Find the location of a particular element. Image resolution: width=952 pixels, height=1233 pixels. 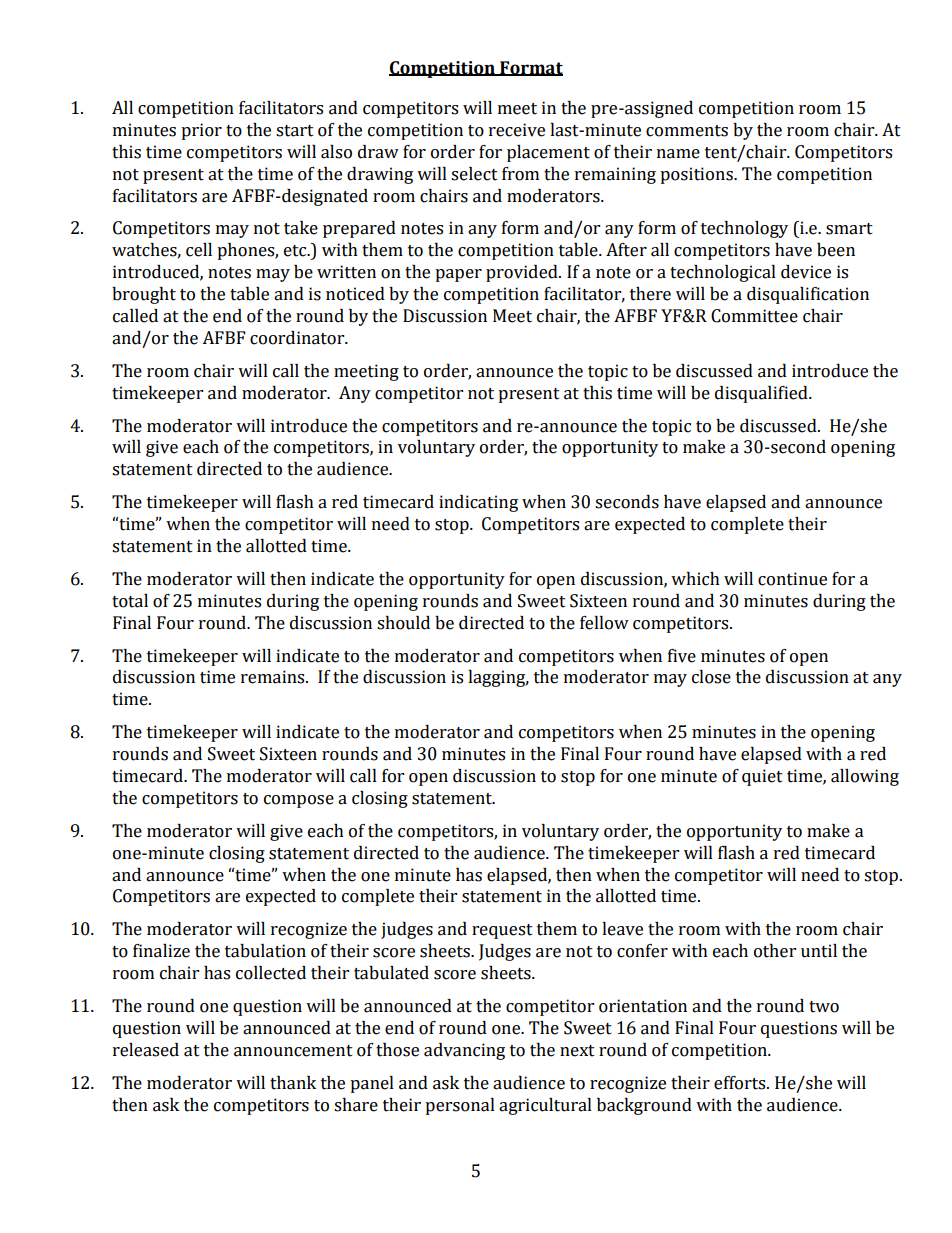

thank is located at coordinates (293, 1083).
